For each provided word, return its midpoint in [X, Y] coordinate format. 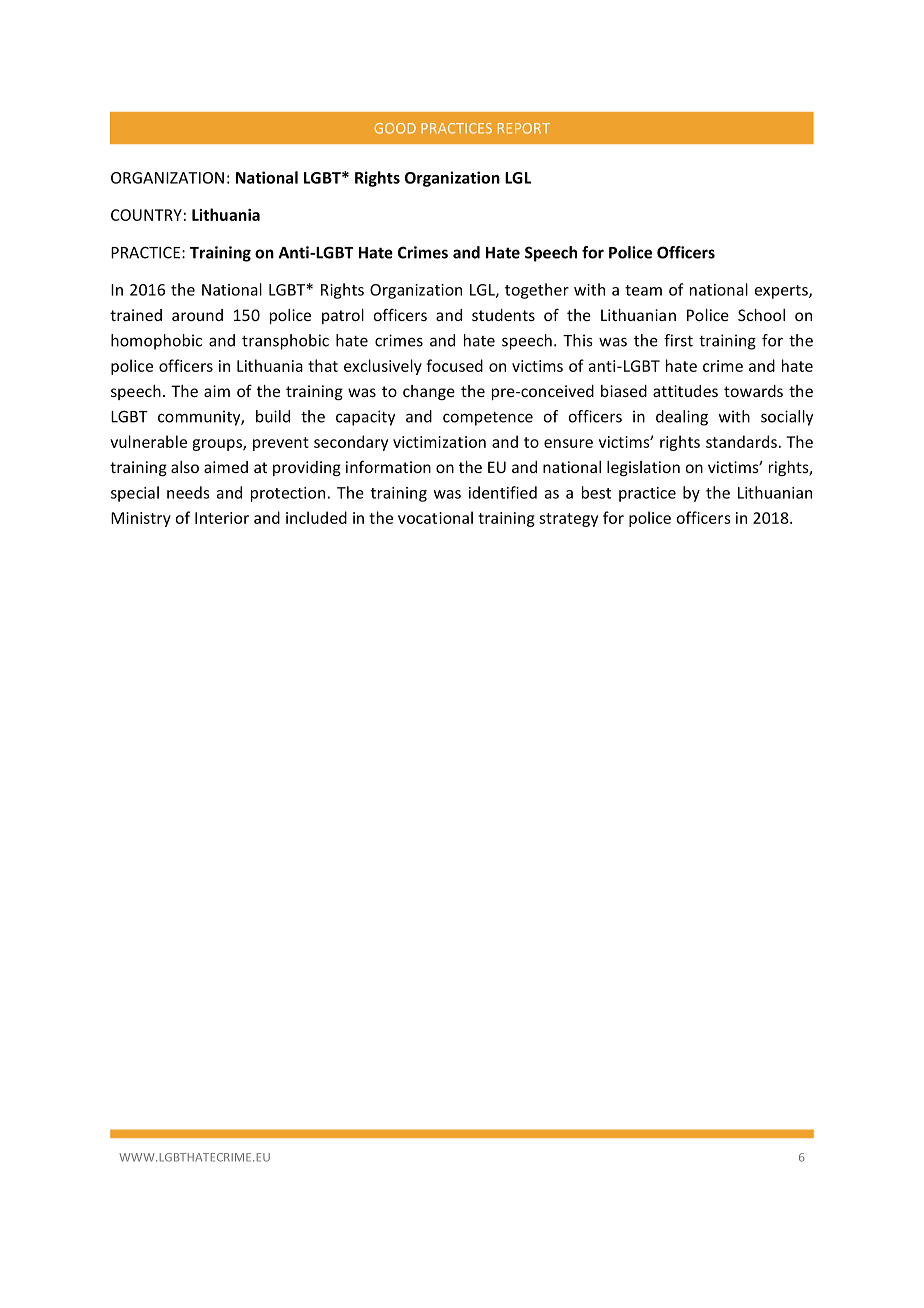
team [643, 290]
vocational [435, 517]
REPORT [524, 128]
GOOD [395, 128]
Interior [222, 518]
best [596, 492]
